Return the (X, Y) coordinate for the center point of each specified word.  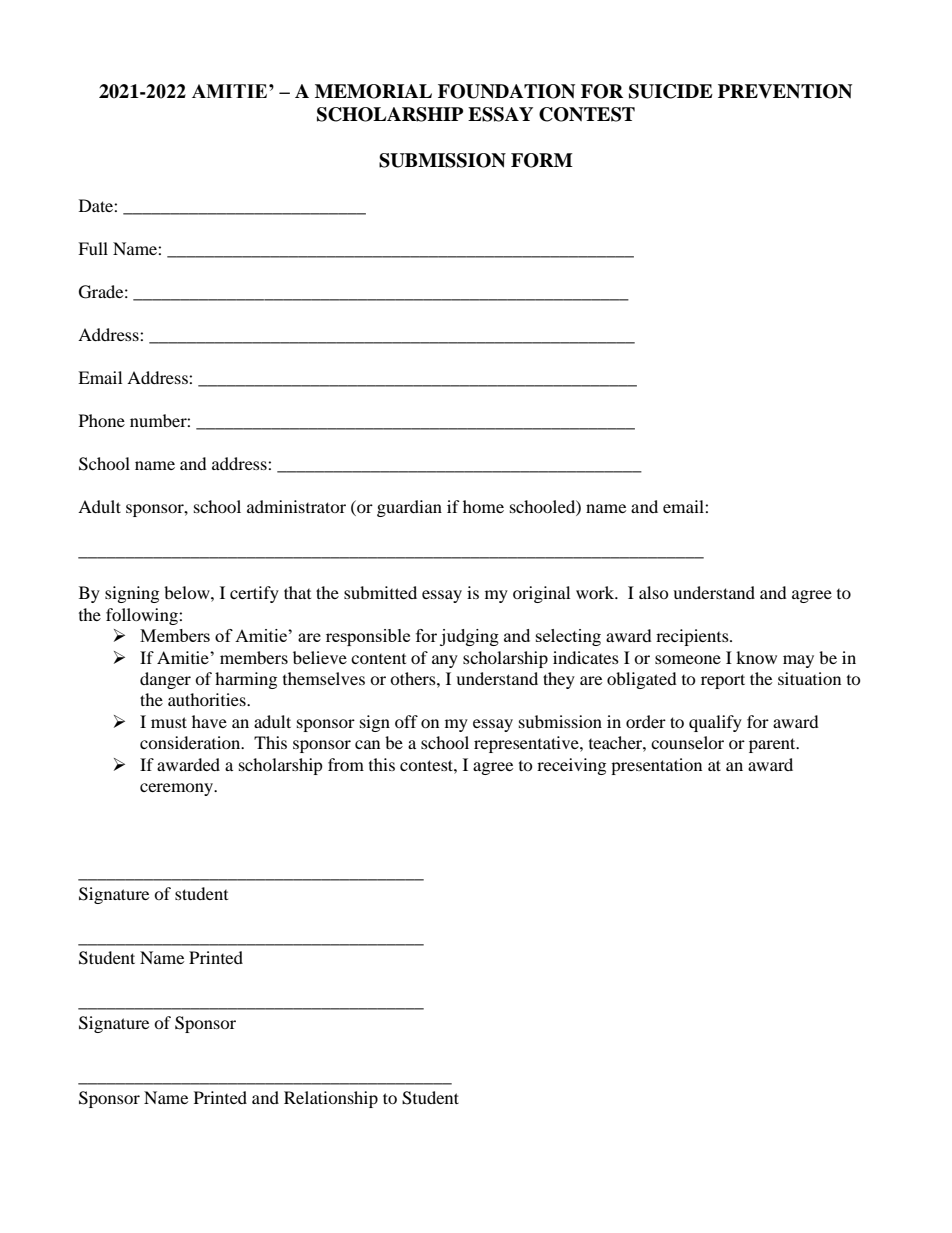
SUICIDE (671, 91)
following (143, 616)
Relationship (331, 1099)
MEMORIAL (373, 91)
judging (469, 637)
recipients (693, 637)
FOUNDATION (506, 91)
